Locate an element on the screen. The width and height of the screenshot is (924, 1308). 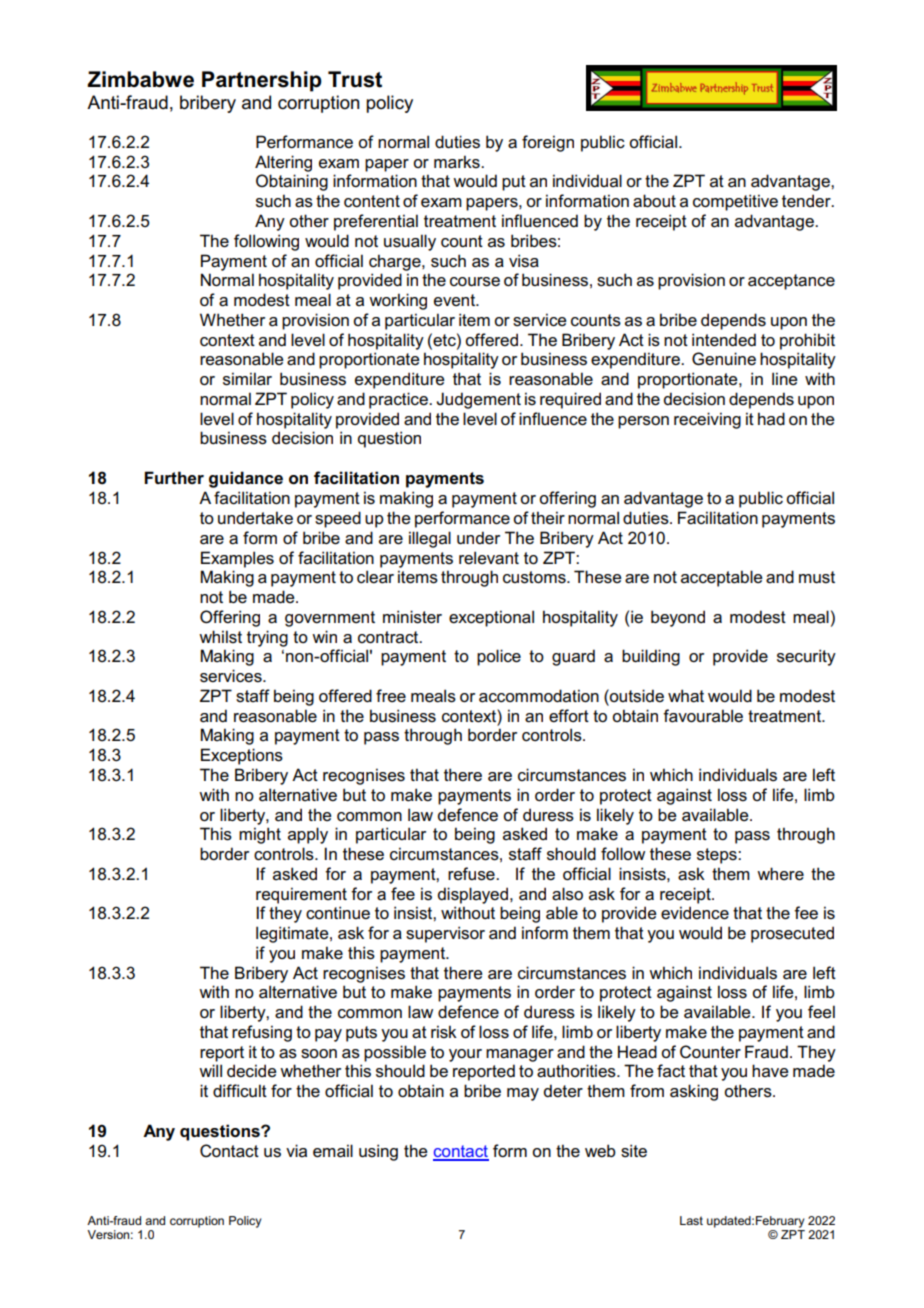
Partnership is located at coordinates (262, 81).
